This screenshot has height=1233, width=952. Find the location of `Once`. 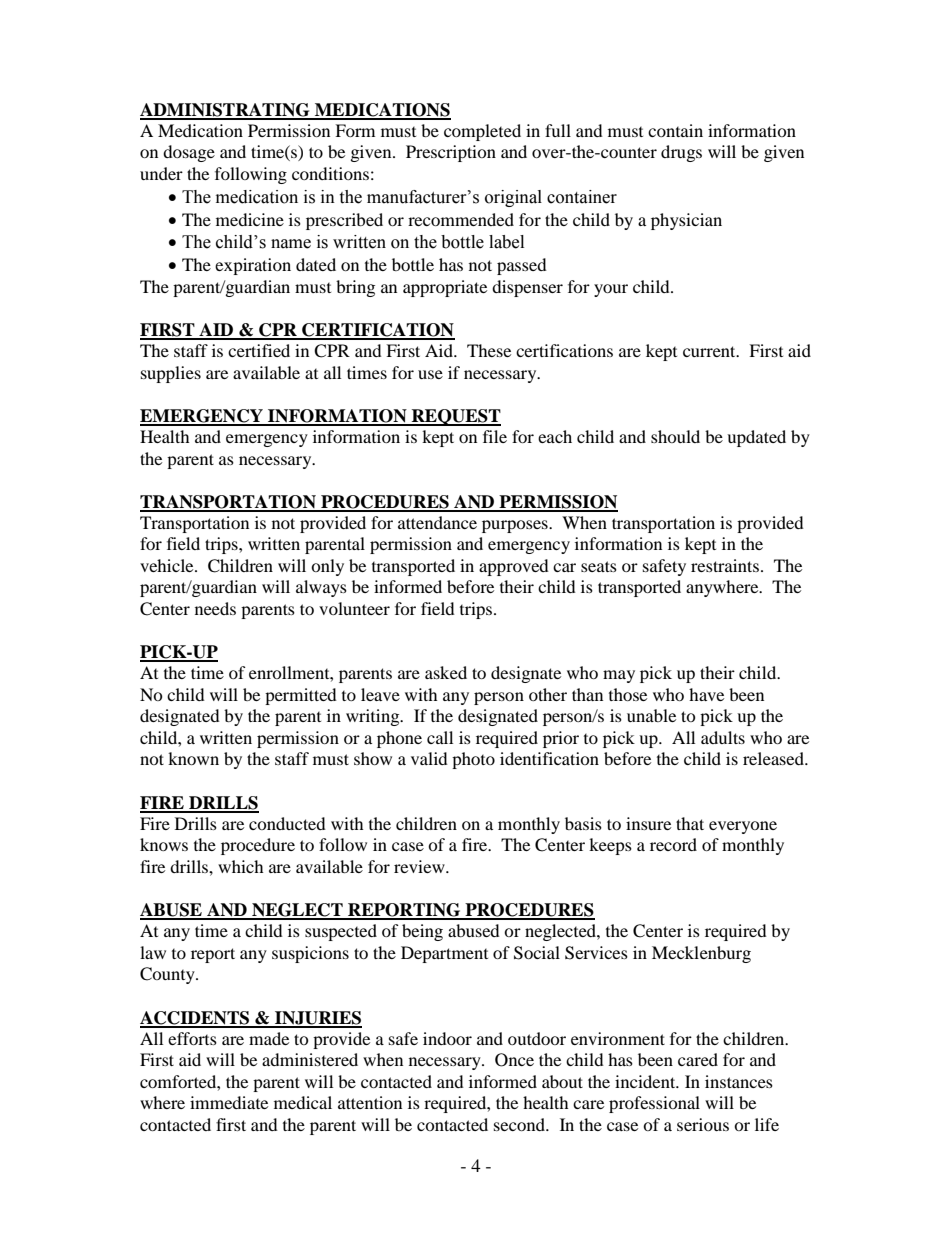

Once is located at coordinates (514, 1060).
